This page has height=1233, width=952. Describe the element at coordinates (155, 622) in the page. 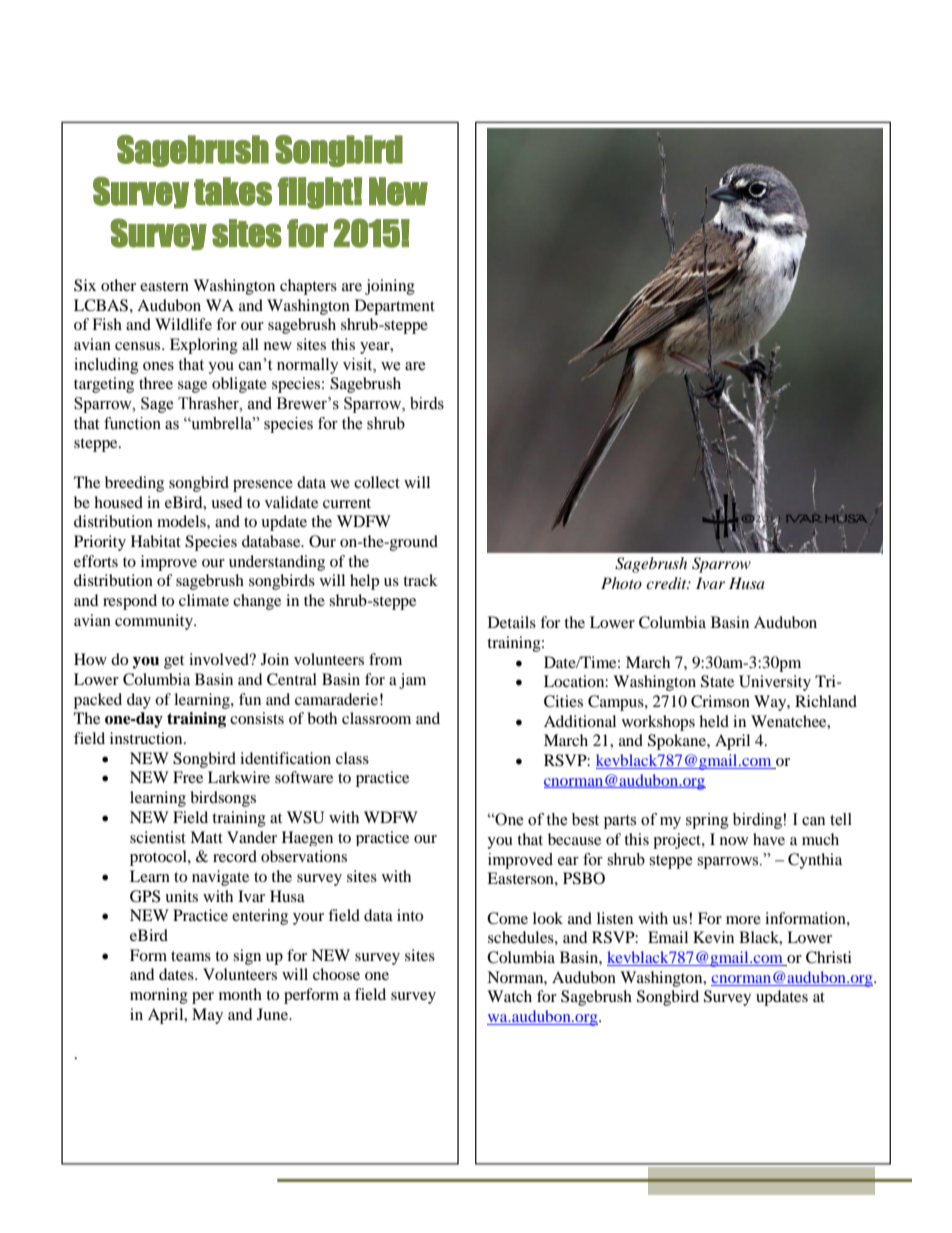

I see `community` at that location.
